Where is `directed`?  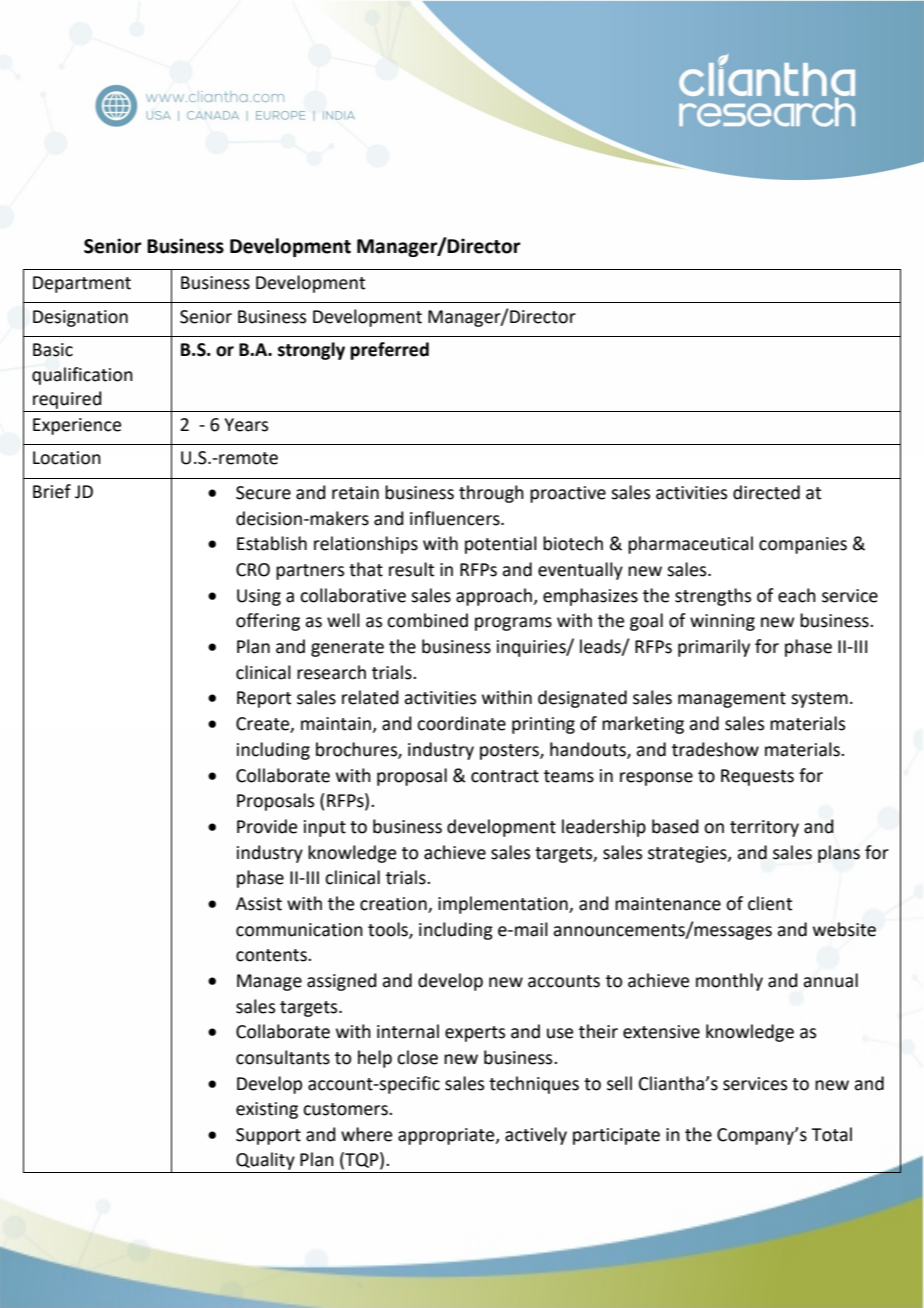 directed is located at coordinates (766, 492).
